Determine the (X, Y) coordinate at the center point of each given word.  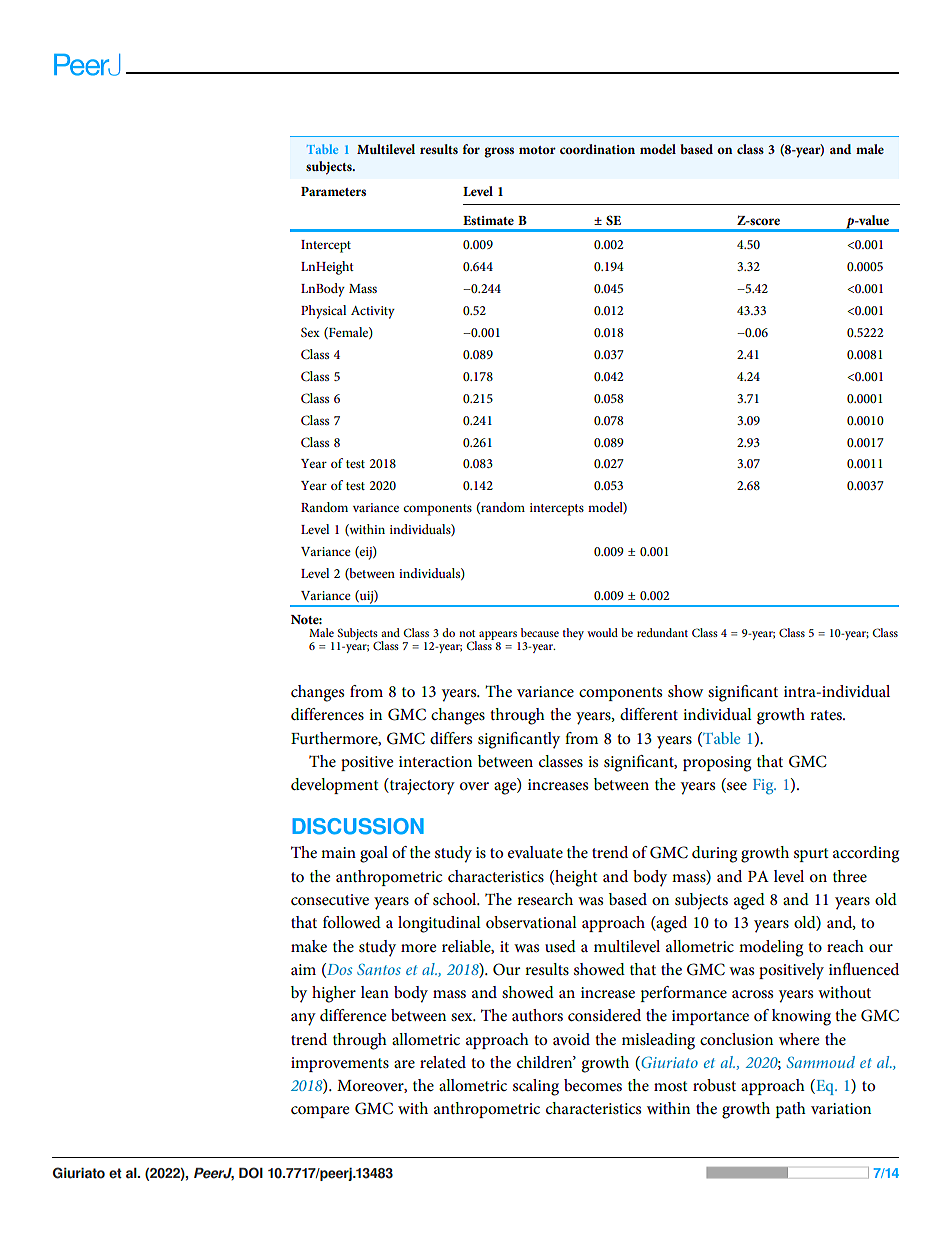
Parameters (333, 191)
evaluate (535, 852)
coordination (597, 149)
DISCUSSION (358, 826)
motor (537, 150)
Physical (323, 312)
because (540, 632)
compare (320, 1112)
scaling (536, 1087)
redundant (662, 632)
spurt (811, 855)
